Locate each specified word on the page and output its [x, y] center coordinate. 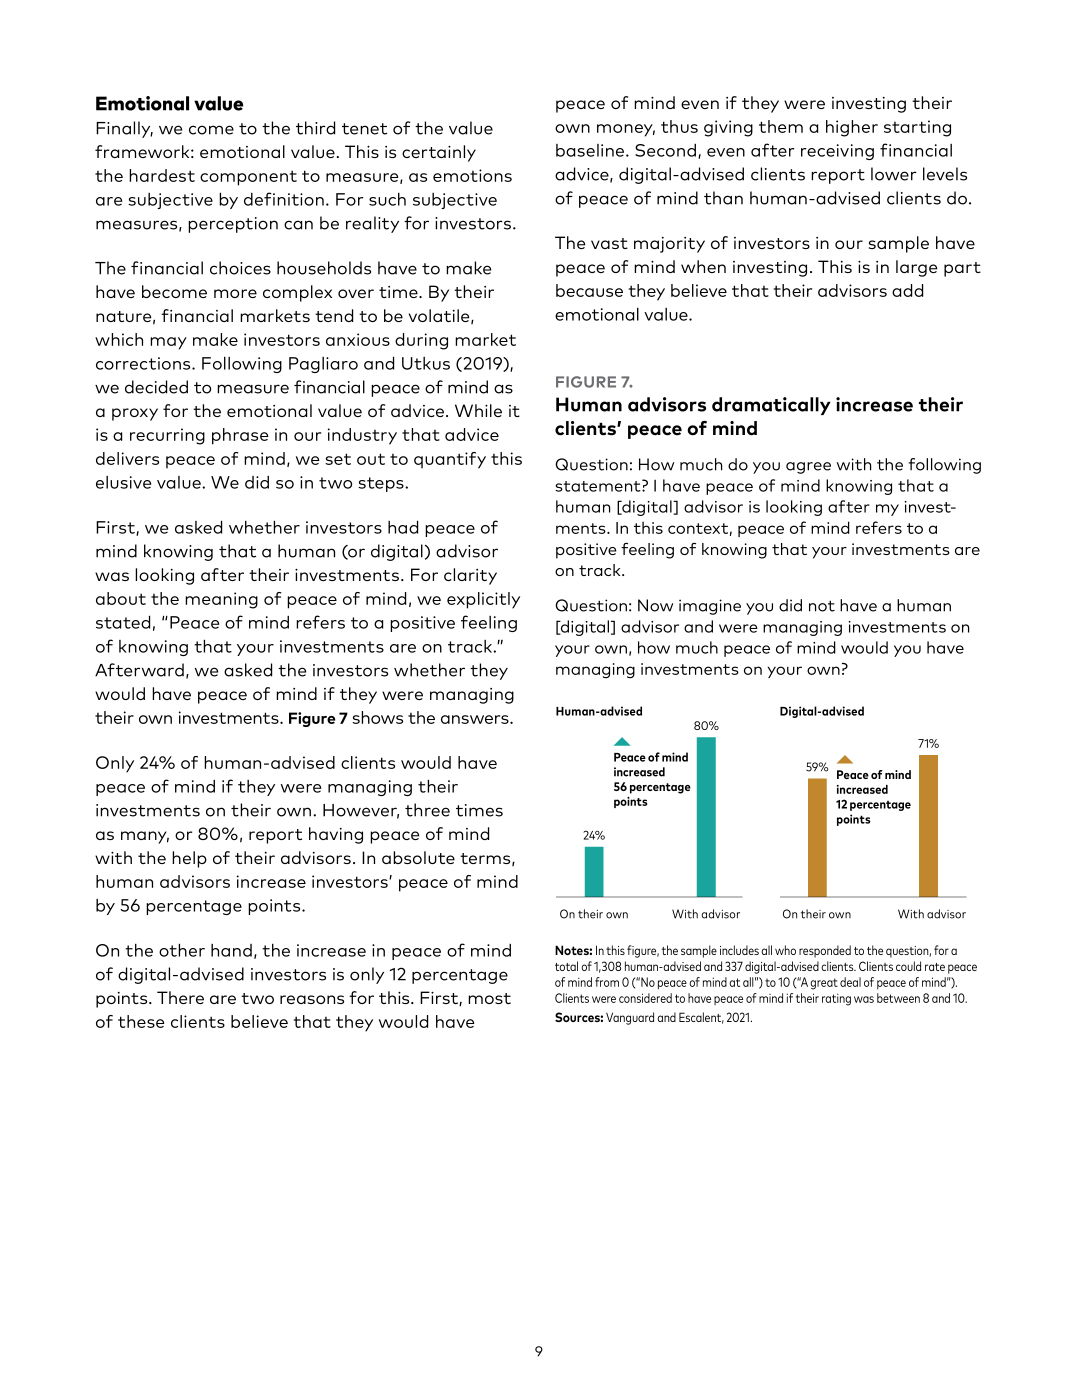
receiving [837, 152]
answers [476, 719]
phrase [240, 436]
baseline [591, 150]
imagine [710, 607]
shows [377, 717]
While [478, 410]
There [180, 997]
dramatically [771, 406]
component [248, 178]
